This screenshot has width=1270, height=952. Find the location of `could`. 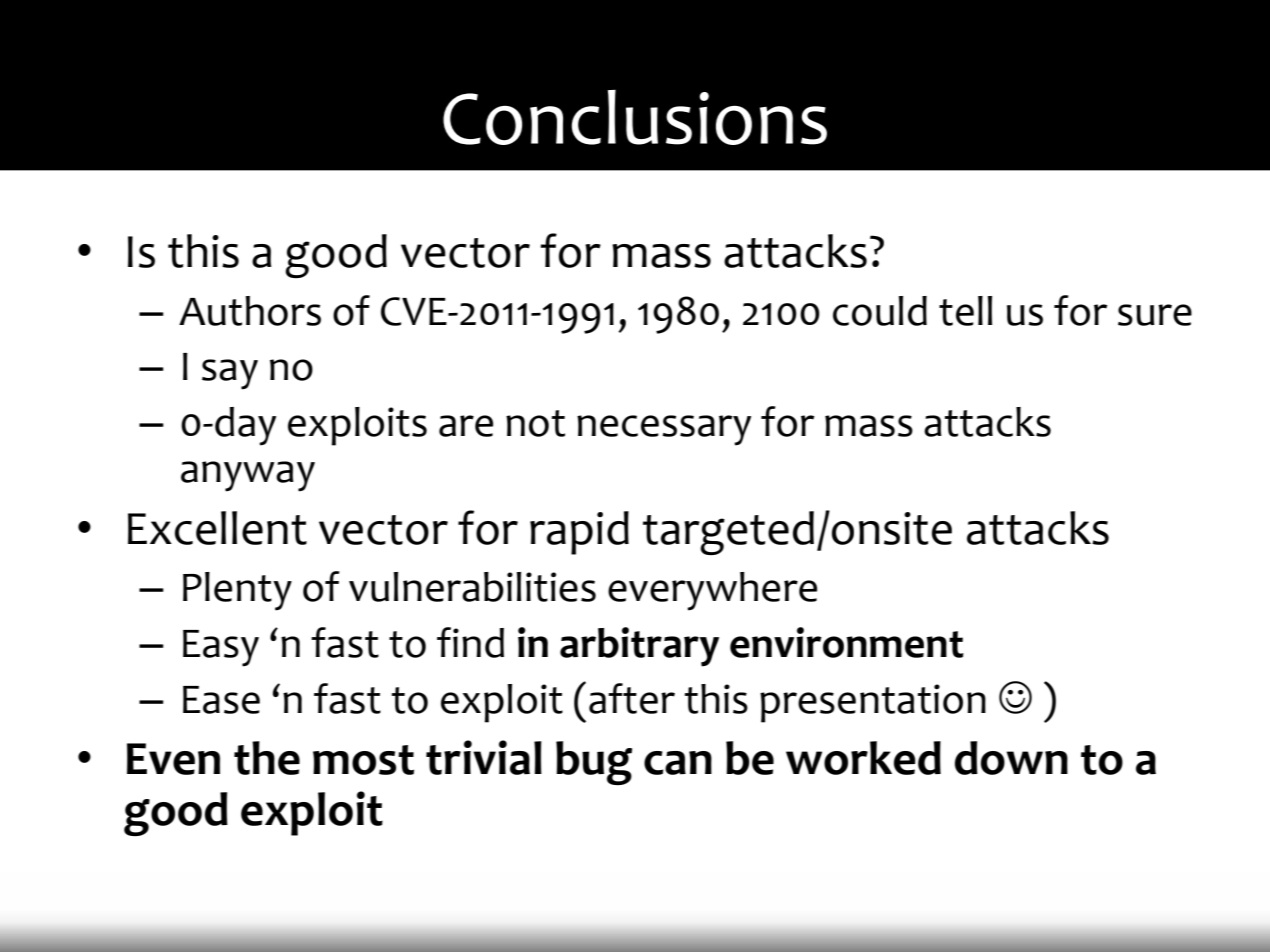

could is located at coordinates (880, 311).
